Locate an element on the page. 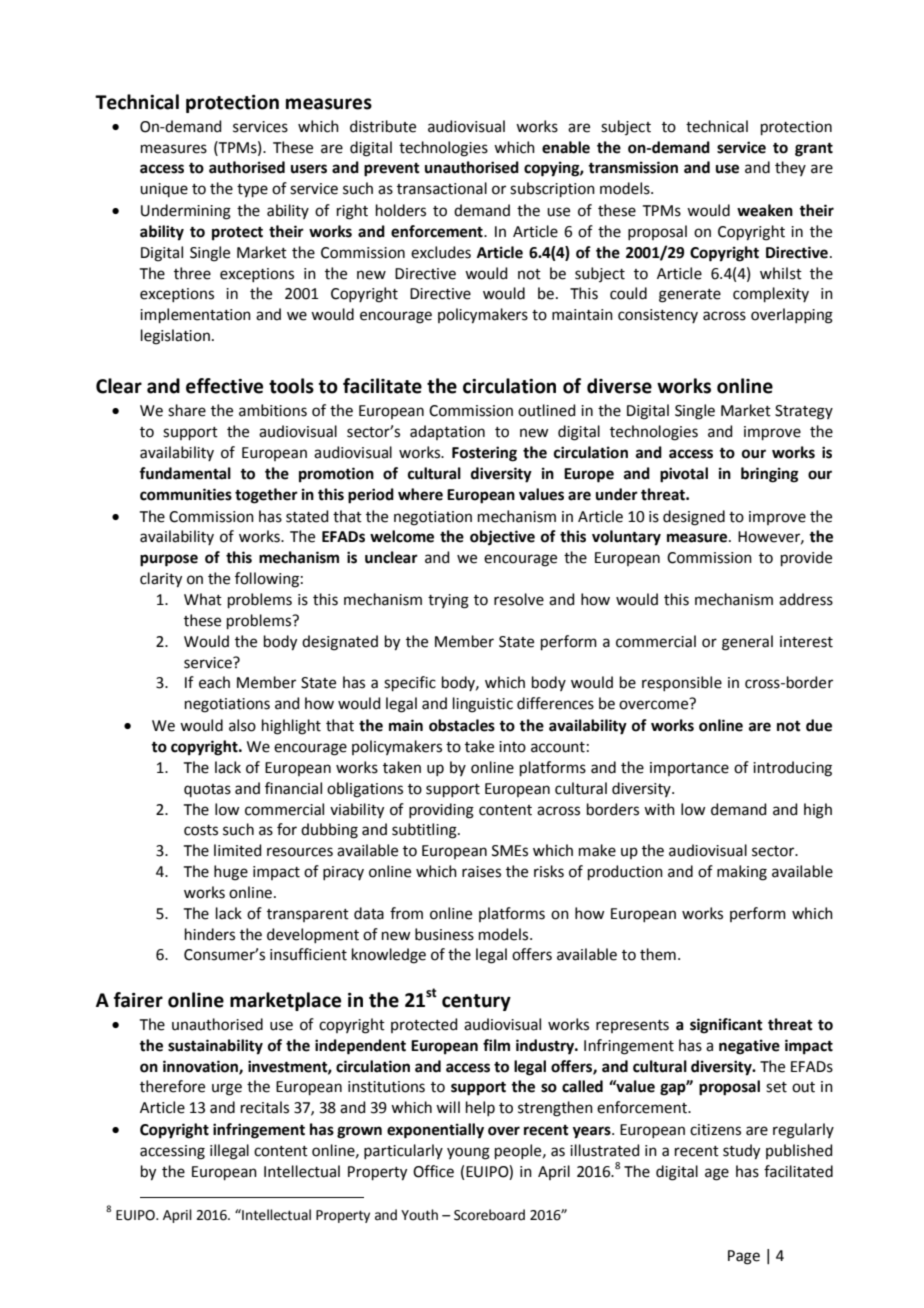 Image resolution: width=924 pixels, height=1308 pixels. Scoreboard is located at coordinates (489, 1215).
